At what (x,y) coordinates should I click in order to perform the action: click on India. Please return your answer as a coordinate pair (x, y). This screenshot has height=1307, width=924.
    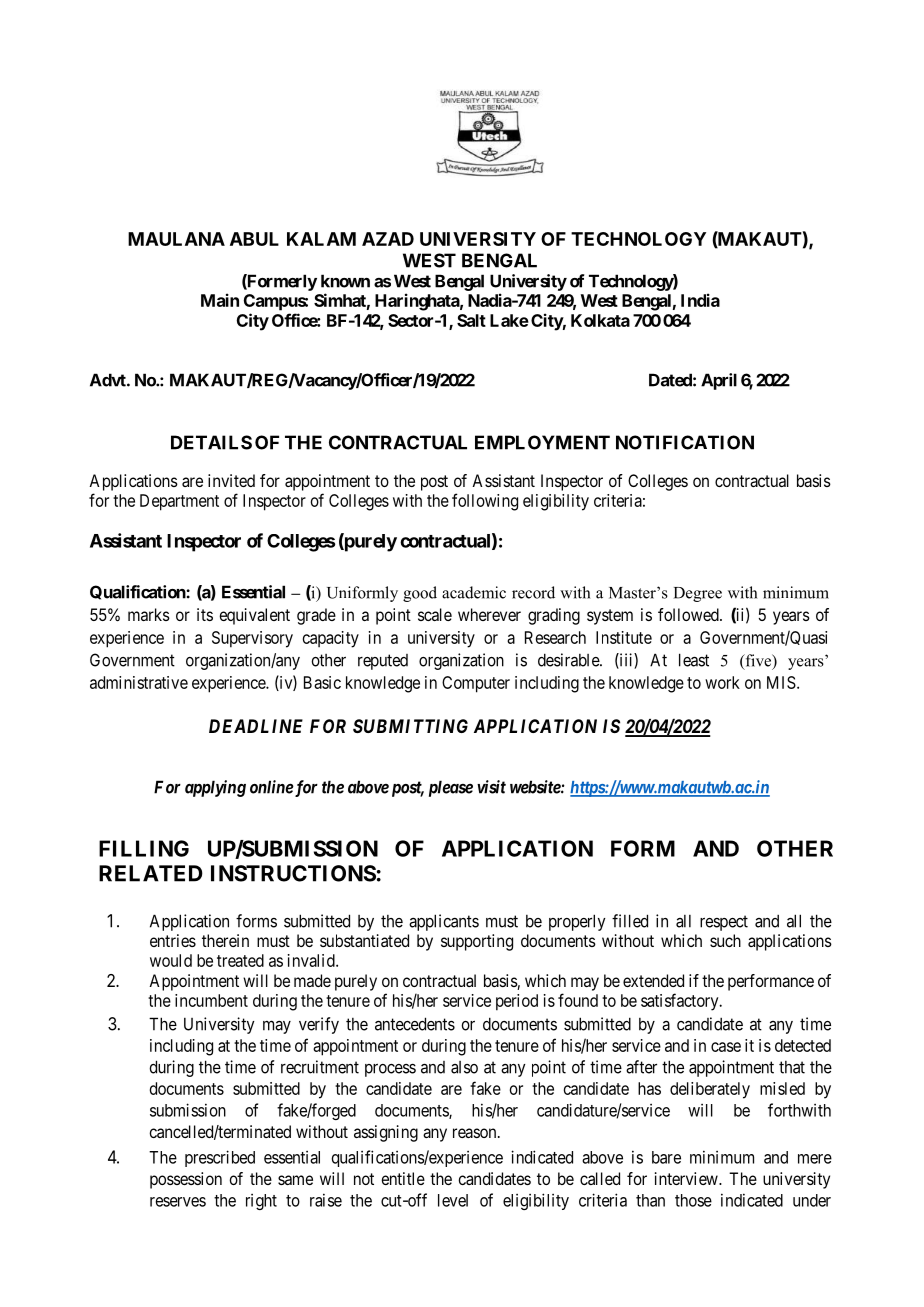
    Looking at the image, I should click on (700, 300).
